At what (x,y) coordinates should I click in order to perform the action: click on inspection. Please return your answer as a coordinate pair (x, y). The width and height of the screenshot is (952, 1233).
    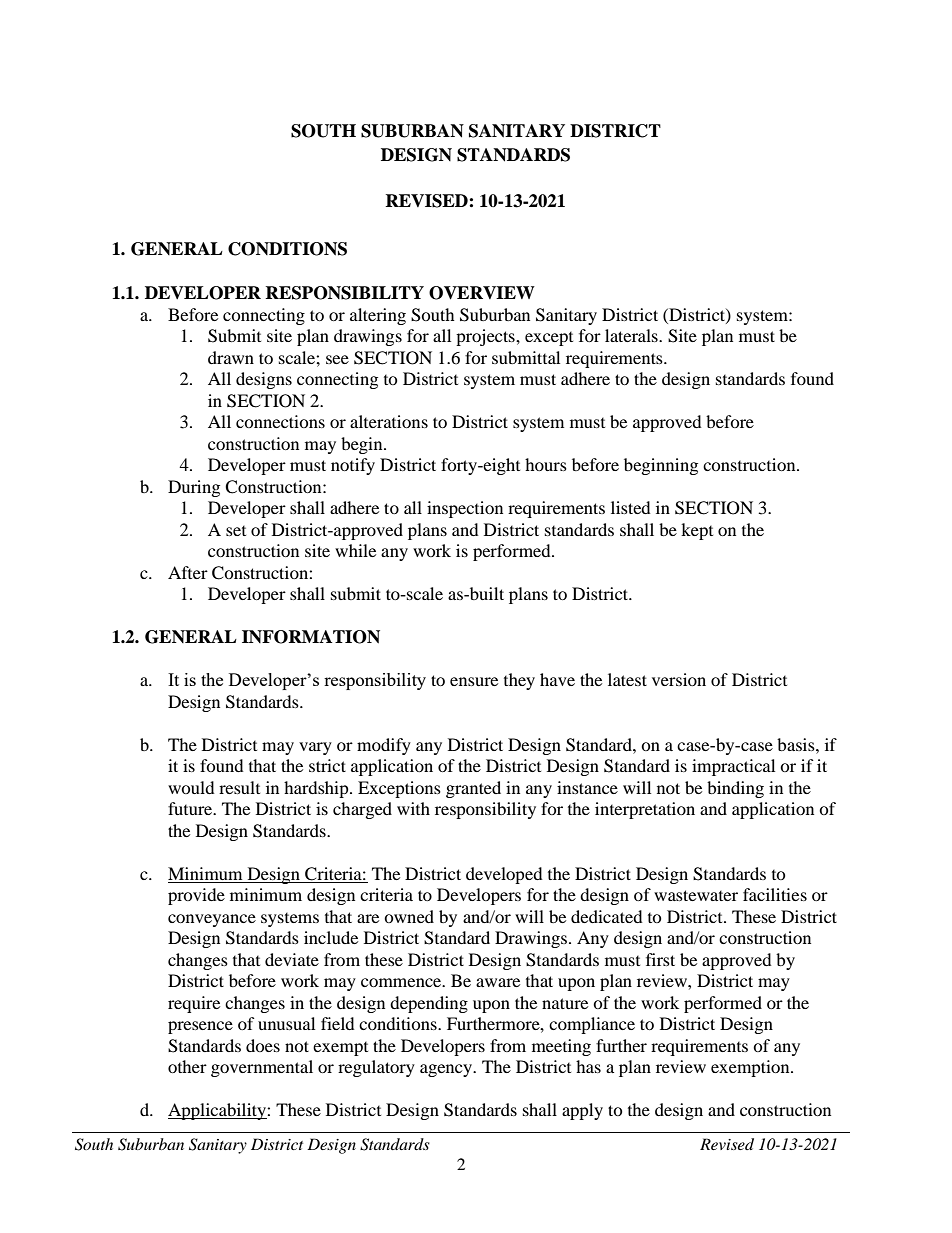
    Looking at the image, I should click on (465, 509).
